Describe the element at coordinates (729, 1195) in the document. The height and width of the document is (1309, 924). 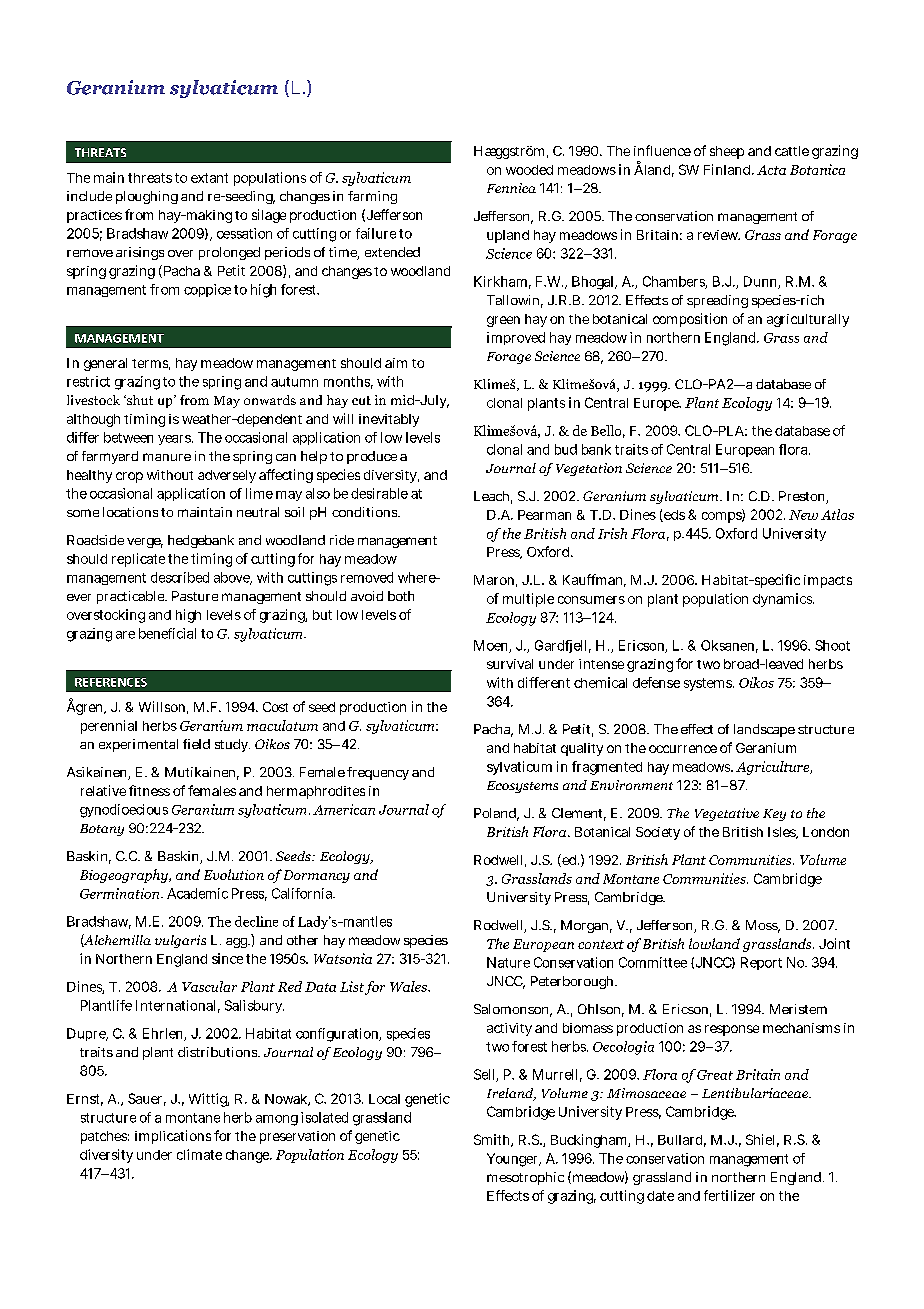
I see `fertilizer` at that location.
